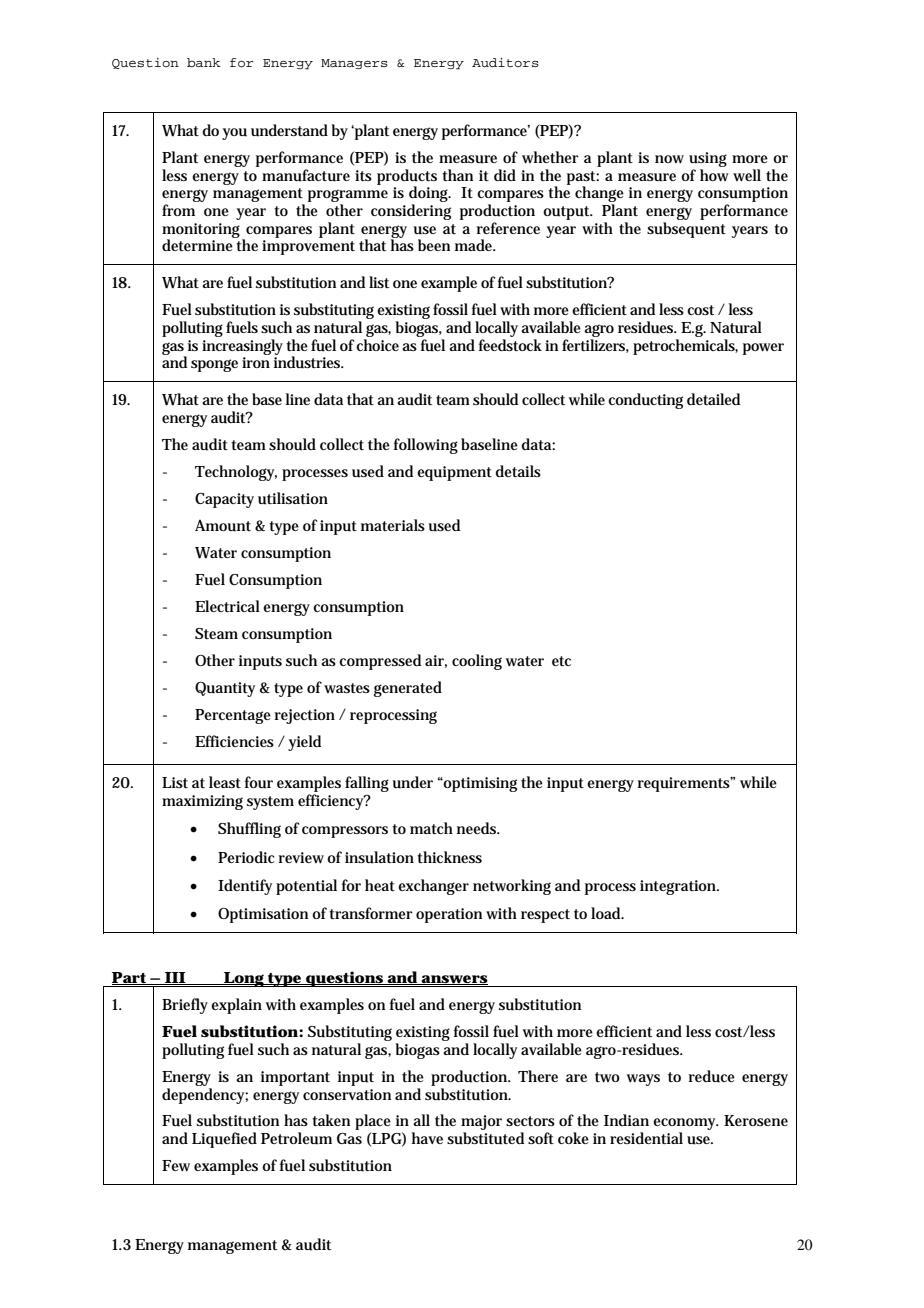 The image size is (924, 1308). Describe the element at coordinates (204, 62) in the image. I see `bank` at that location.
